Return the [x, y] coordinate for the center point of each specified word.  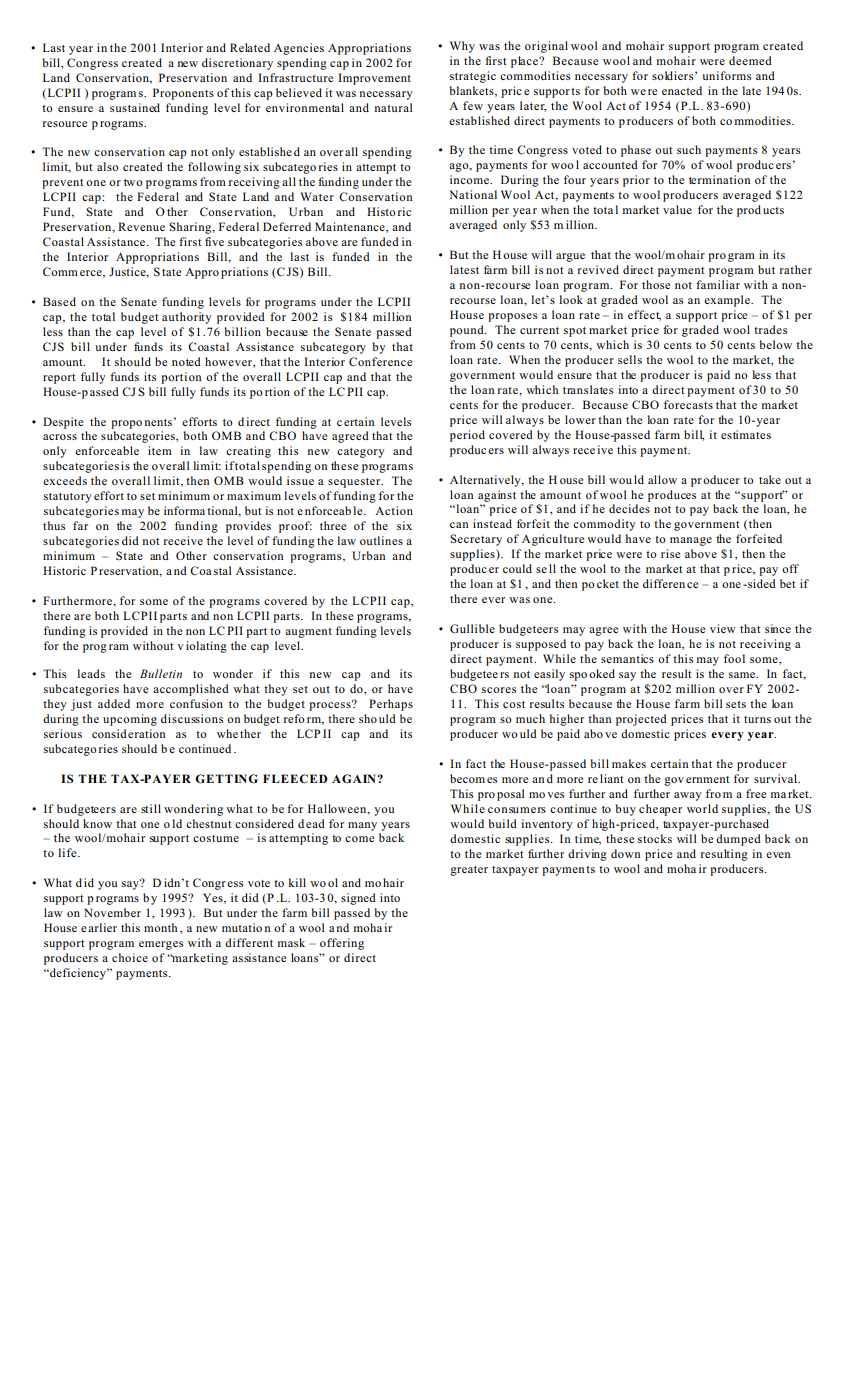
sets [736, 704]
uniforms [726, 75]
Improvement [374, 79]
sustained [135, 107]
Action [394, 510]
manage [691, 541]
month [160, 927]
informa [184, 510]
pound [468, 331]
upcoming [130, 720]
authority [187, 318]
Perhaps [391, 705]
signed [358, 899]
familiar [718, 284]
